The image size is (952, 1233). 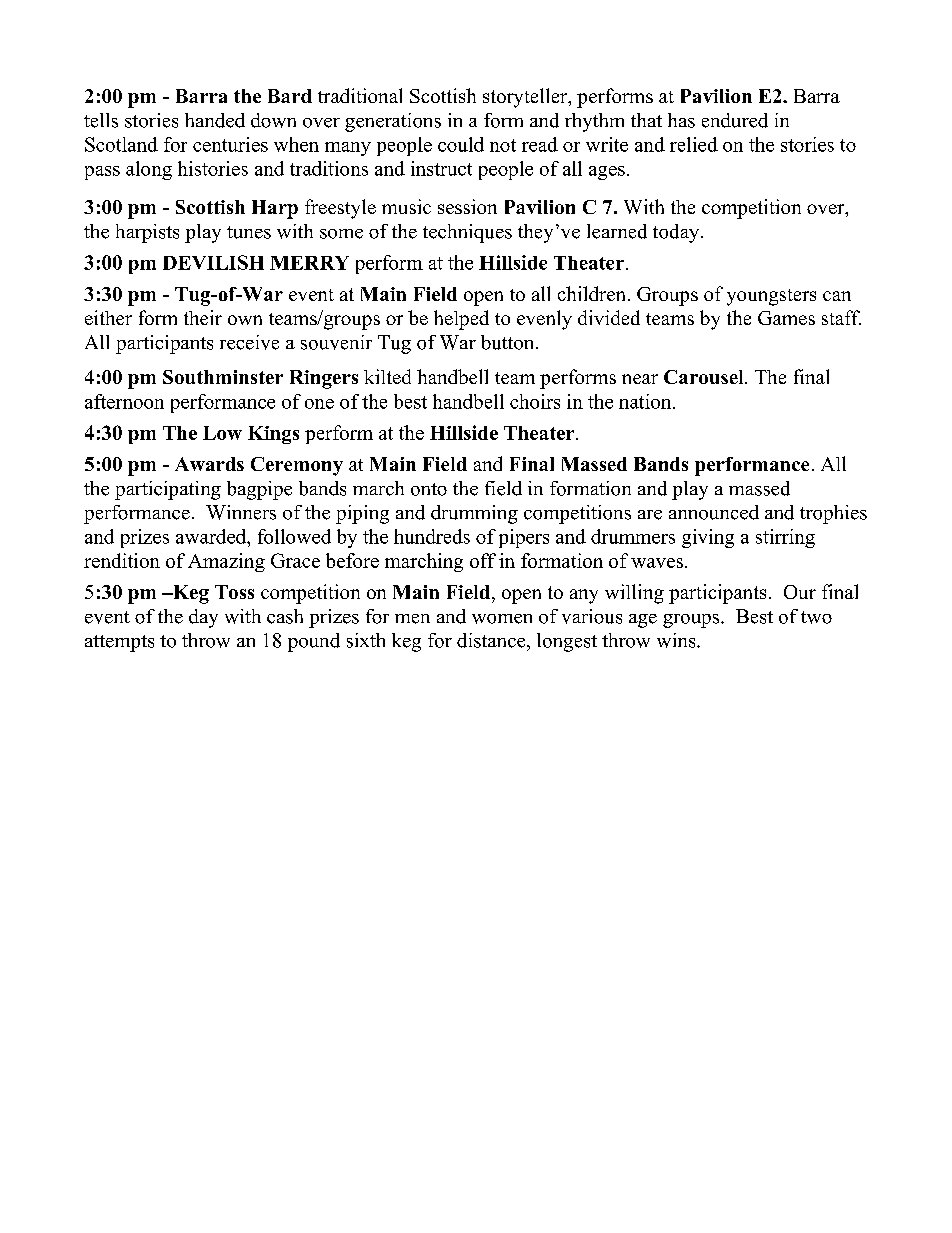 I want to click on techniques, so click(x=467, y=233).
